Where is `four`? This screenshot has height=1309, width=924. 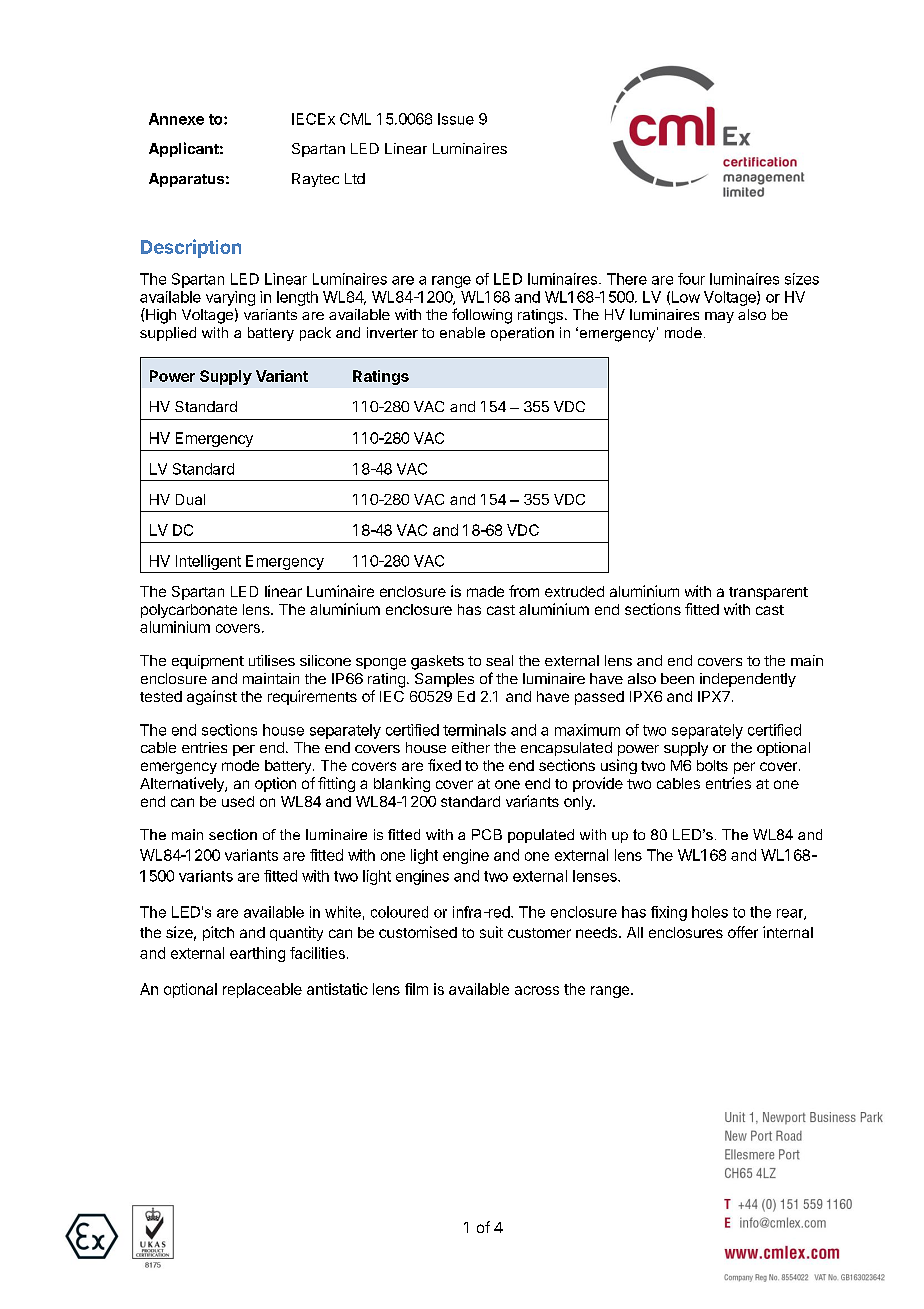 four is located at coordinates (691, 279).
